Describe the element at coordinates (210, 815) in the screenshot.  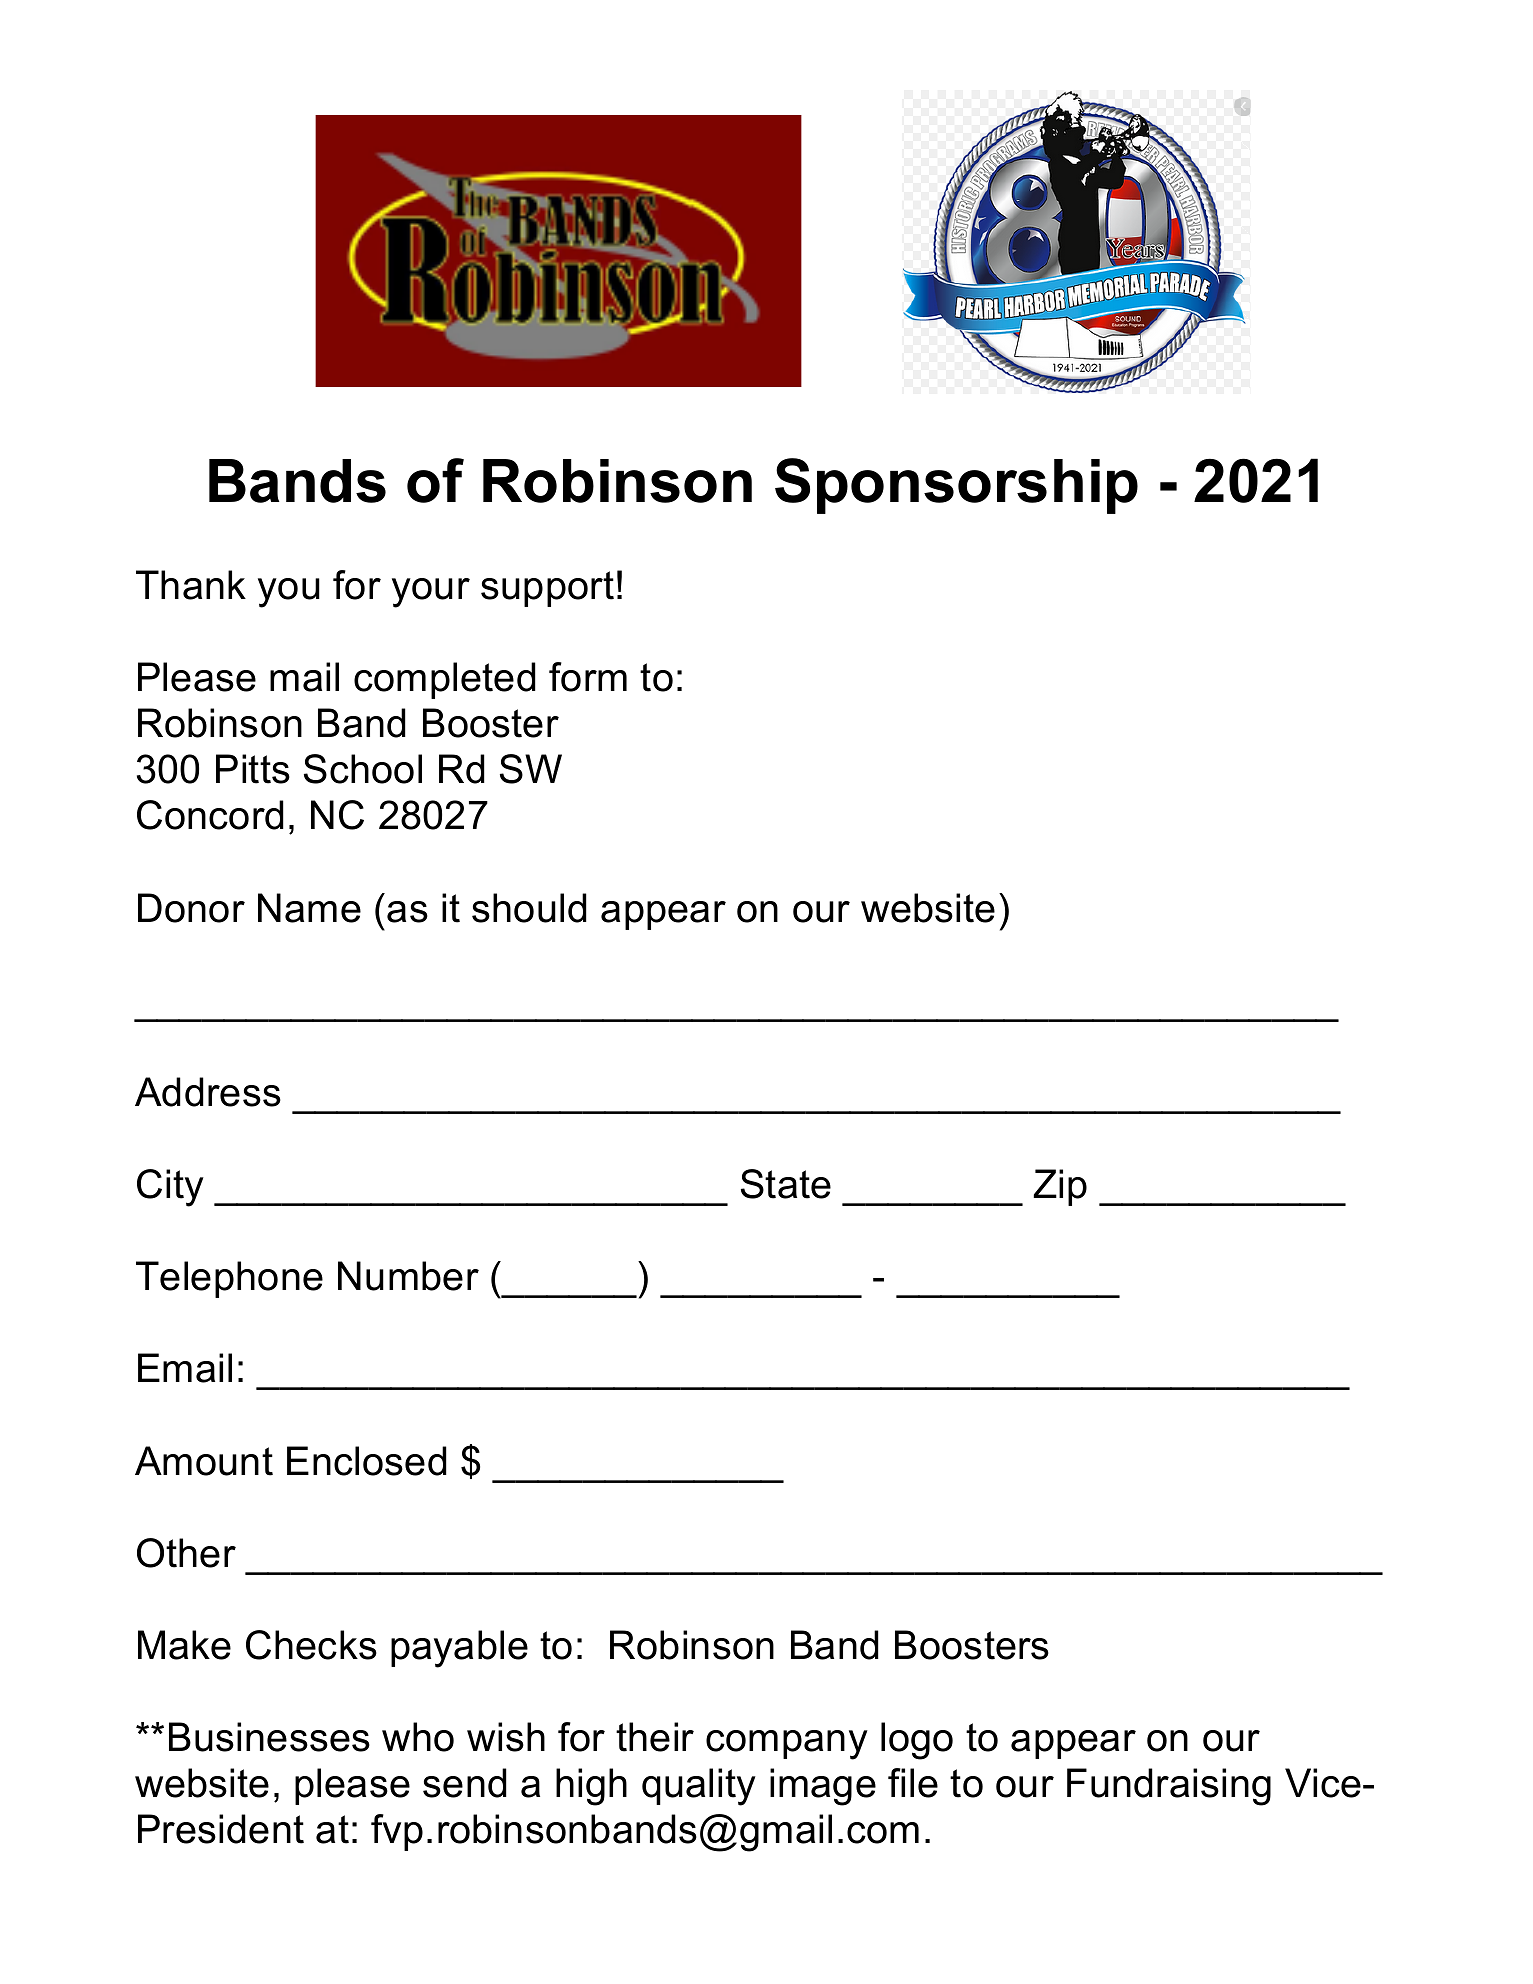
I see `Concord` at that location.
